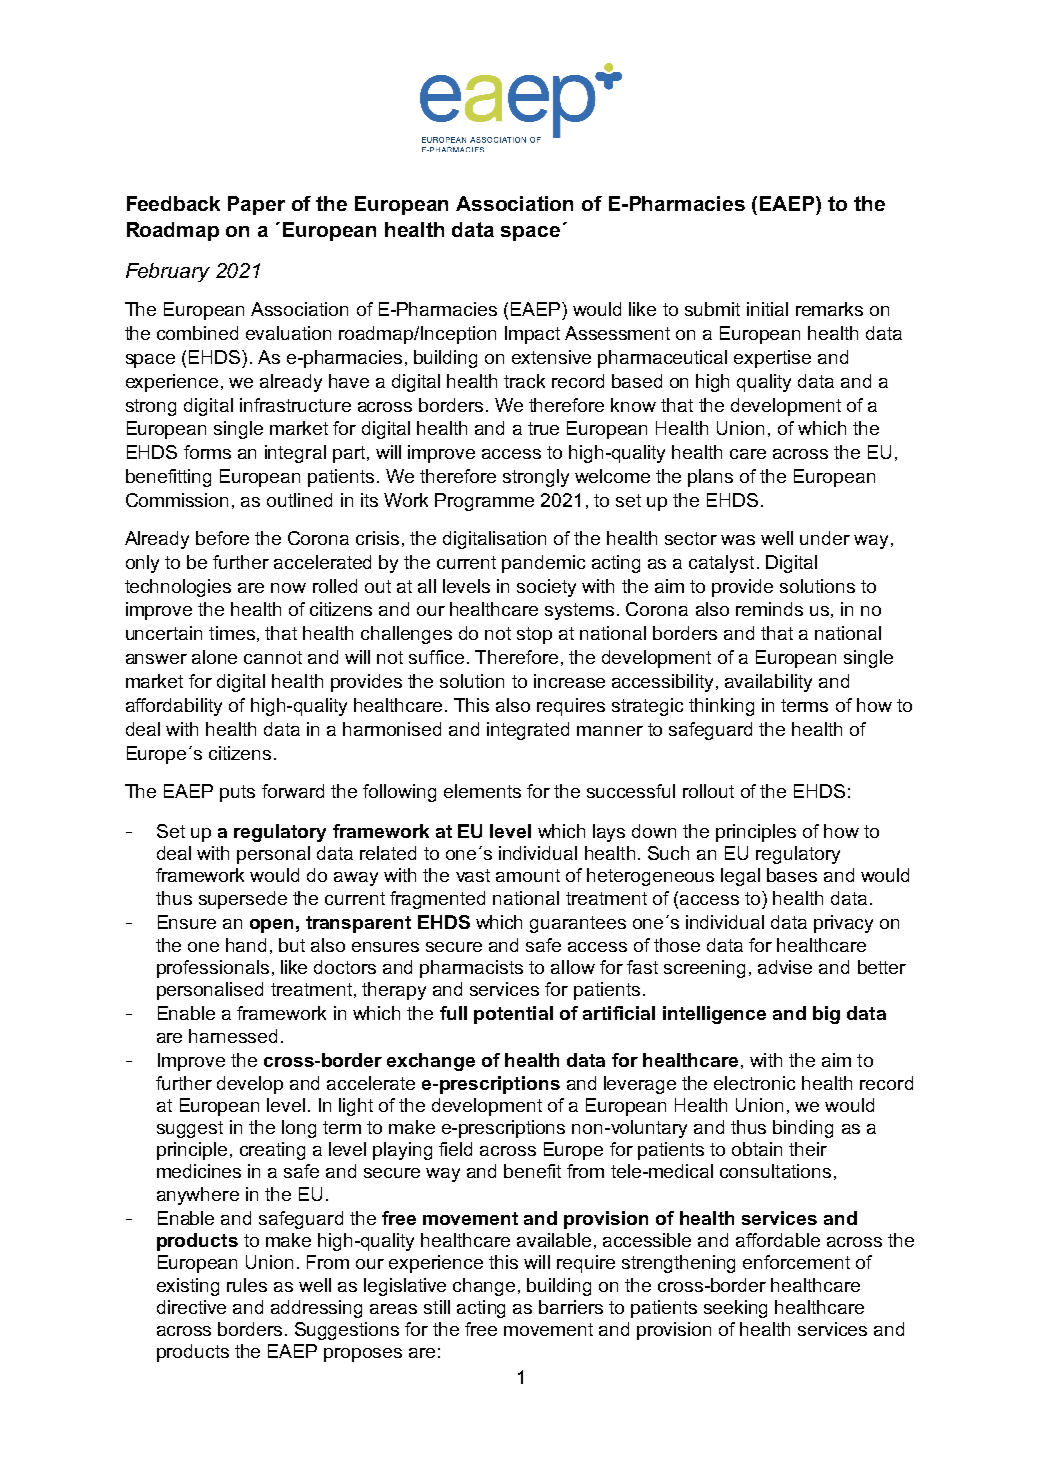 This image has height=1473, width=1041. I want to click on barriers, so click(571, 1307).
